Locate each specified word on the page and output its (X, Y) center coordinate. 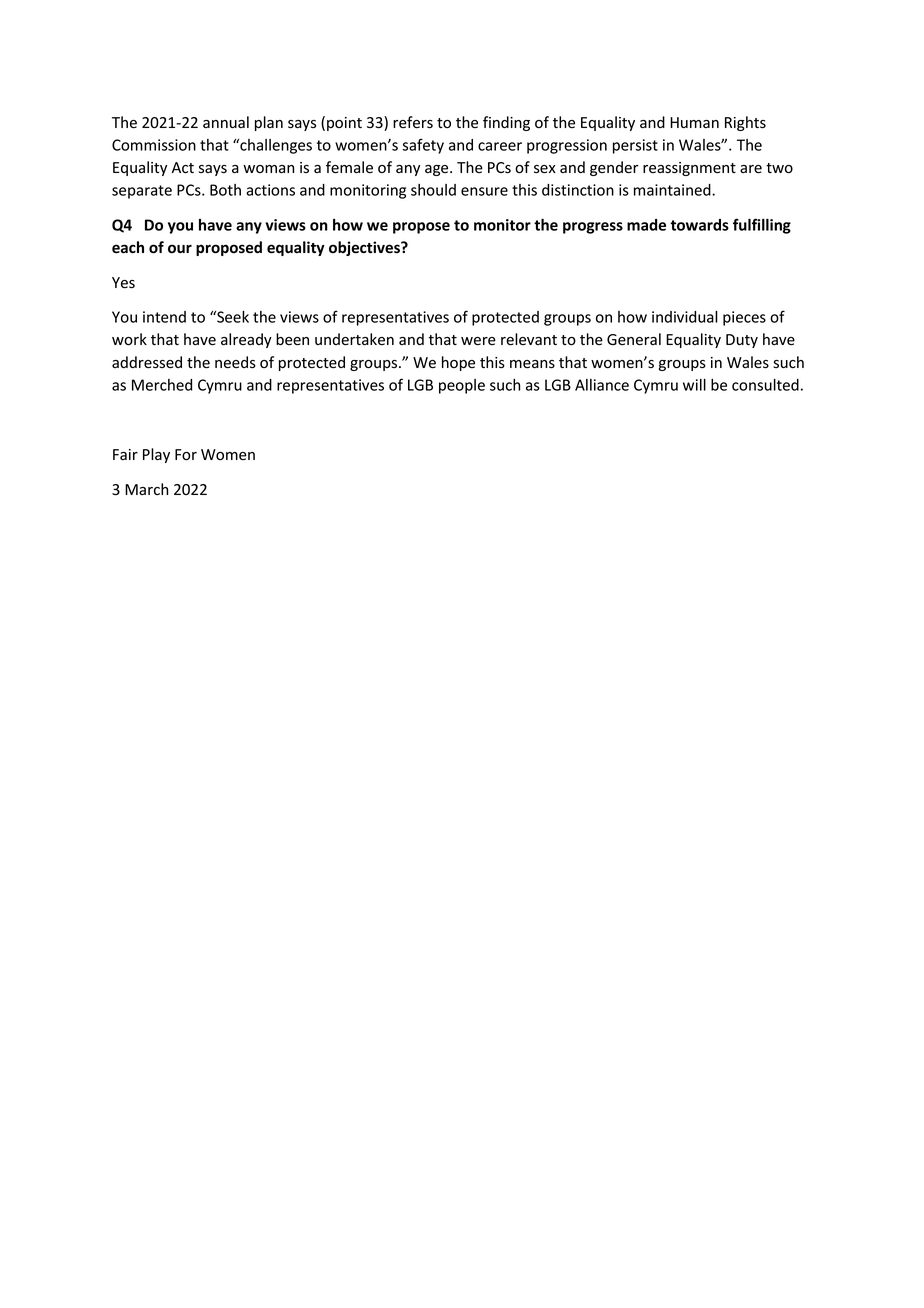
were (478, 341)
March (146, 489)
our (180, 248)
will (694, 385)
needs (235, 362)
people (462, 386)
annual (226, 122)
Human (694, 122)
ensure (484, 191)
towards (699, 225)
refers (413, 122)
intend (164, 317)
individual (685, 317)
